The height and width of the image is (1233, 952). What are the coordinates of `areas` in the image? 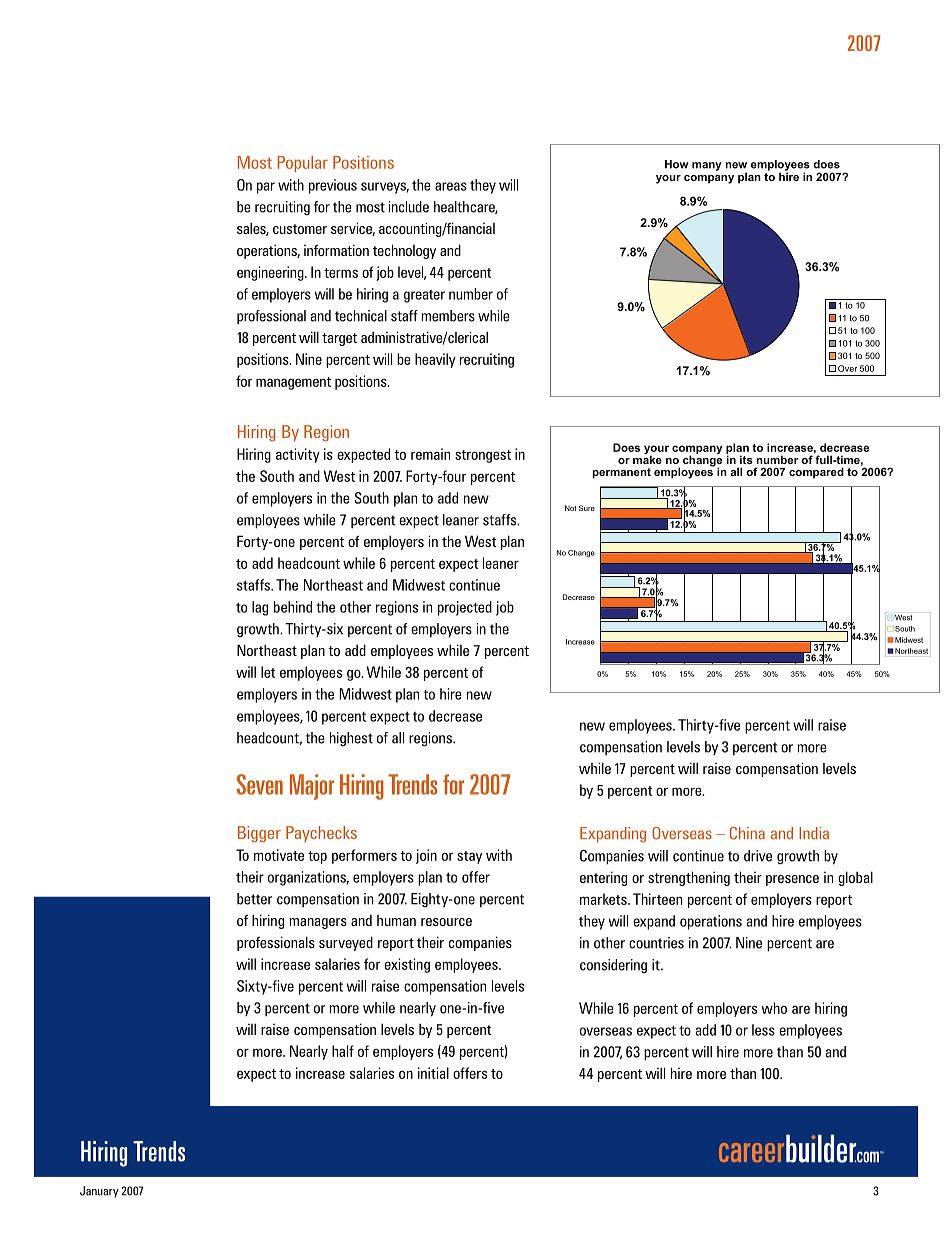 It's located at (451, 186).
